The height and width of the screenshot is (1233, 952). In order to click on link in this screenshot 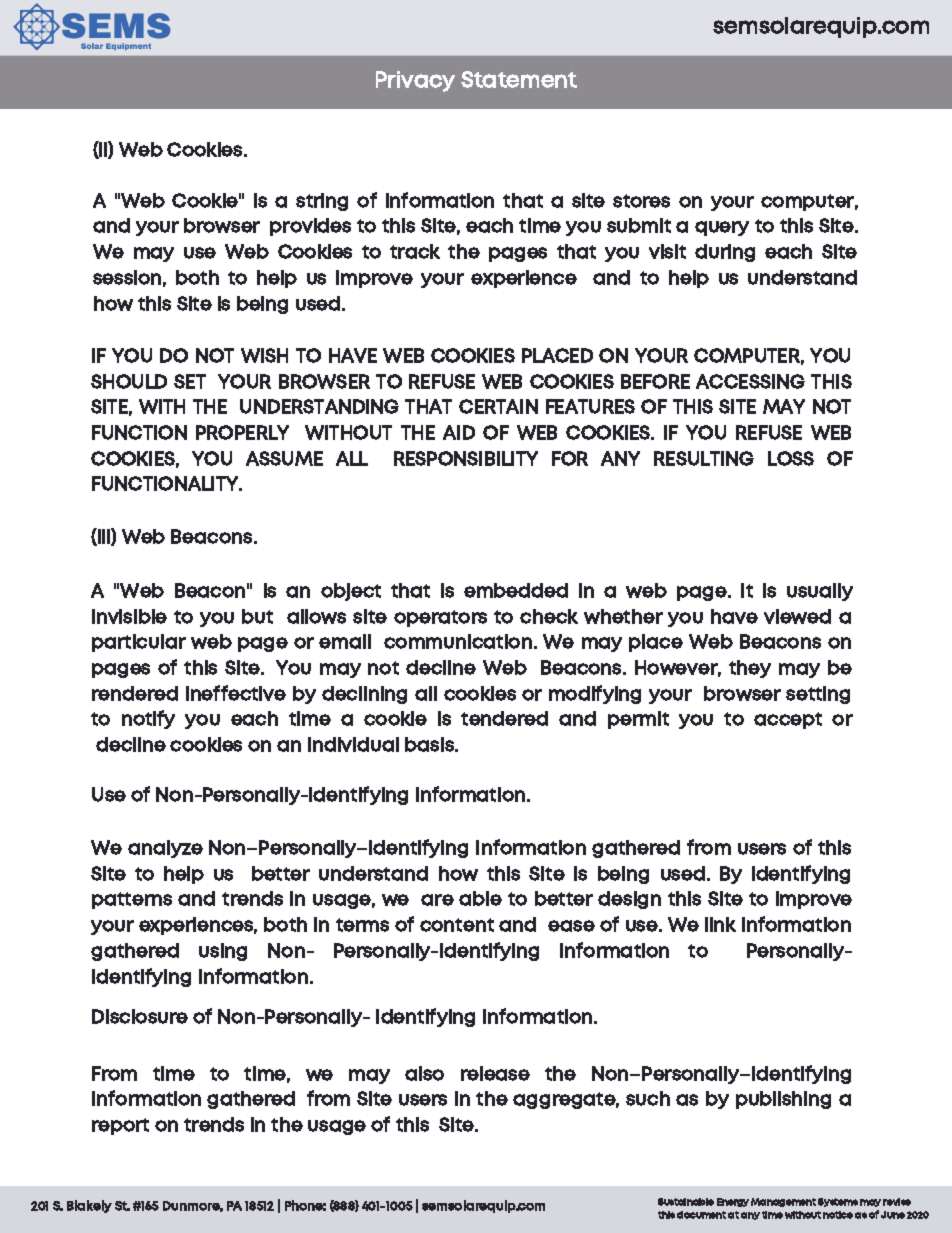, I will do `click(720, 924)`.
